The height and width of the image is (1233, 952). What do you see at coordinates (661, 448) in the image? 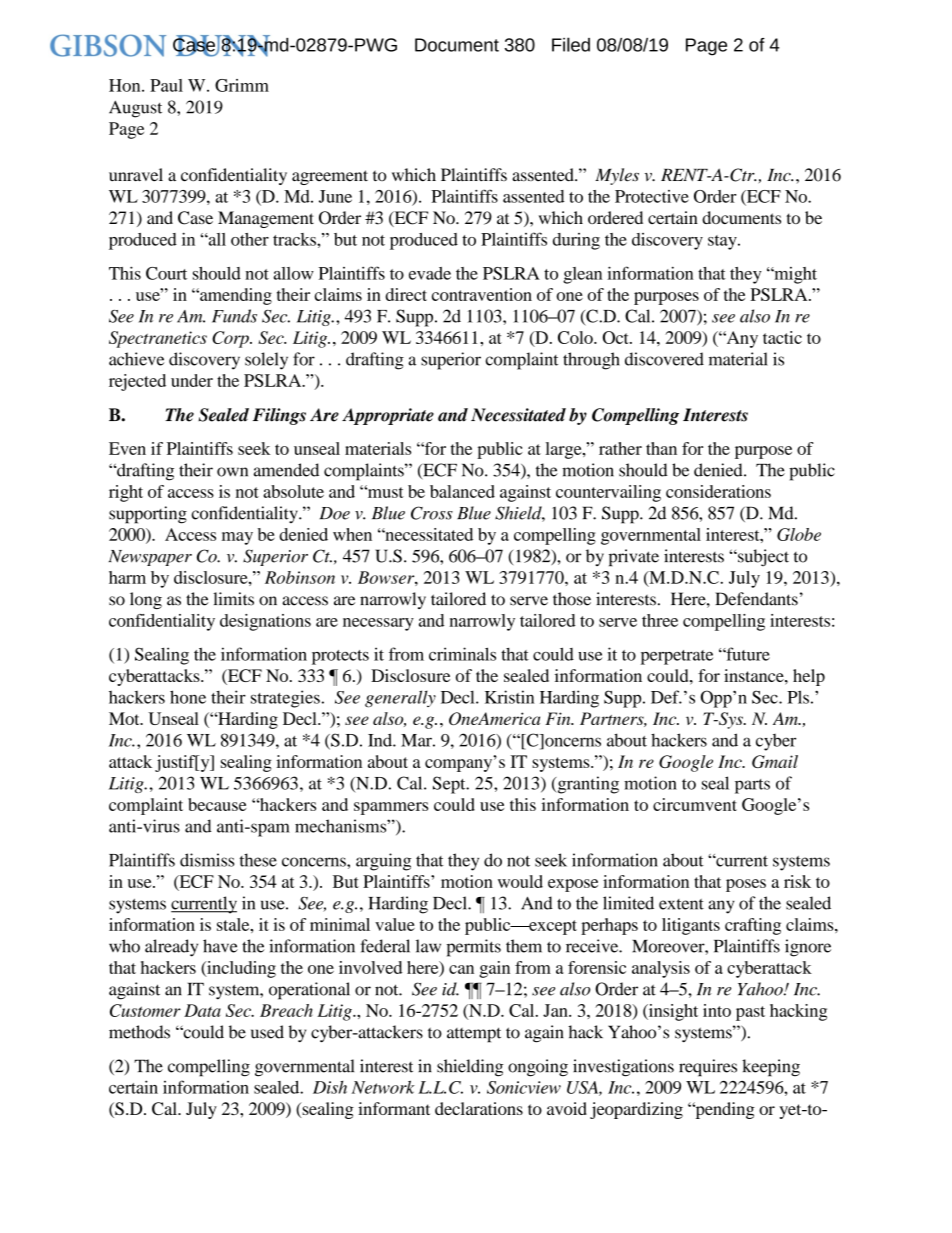
I see `than` at bounding box center [661, 448].
